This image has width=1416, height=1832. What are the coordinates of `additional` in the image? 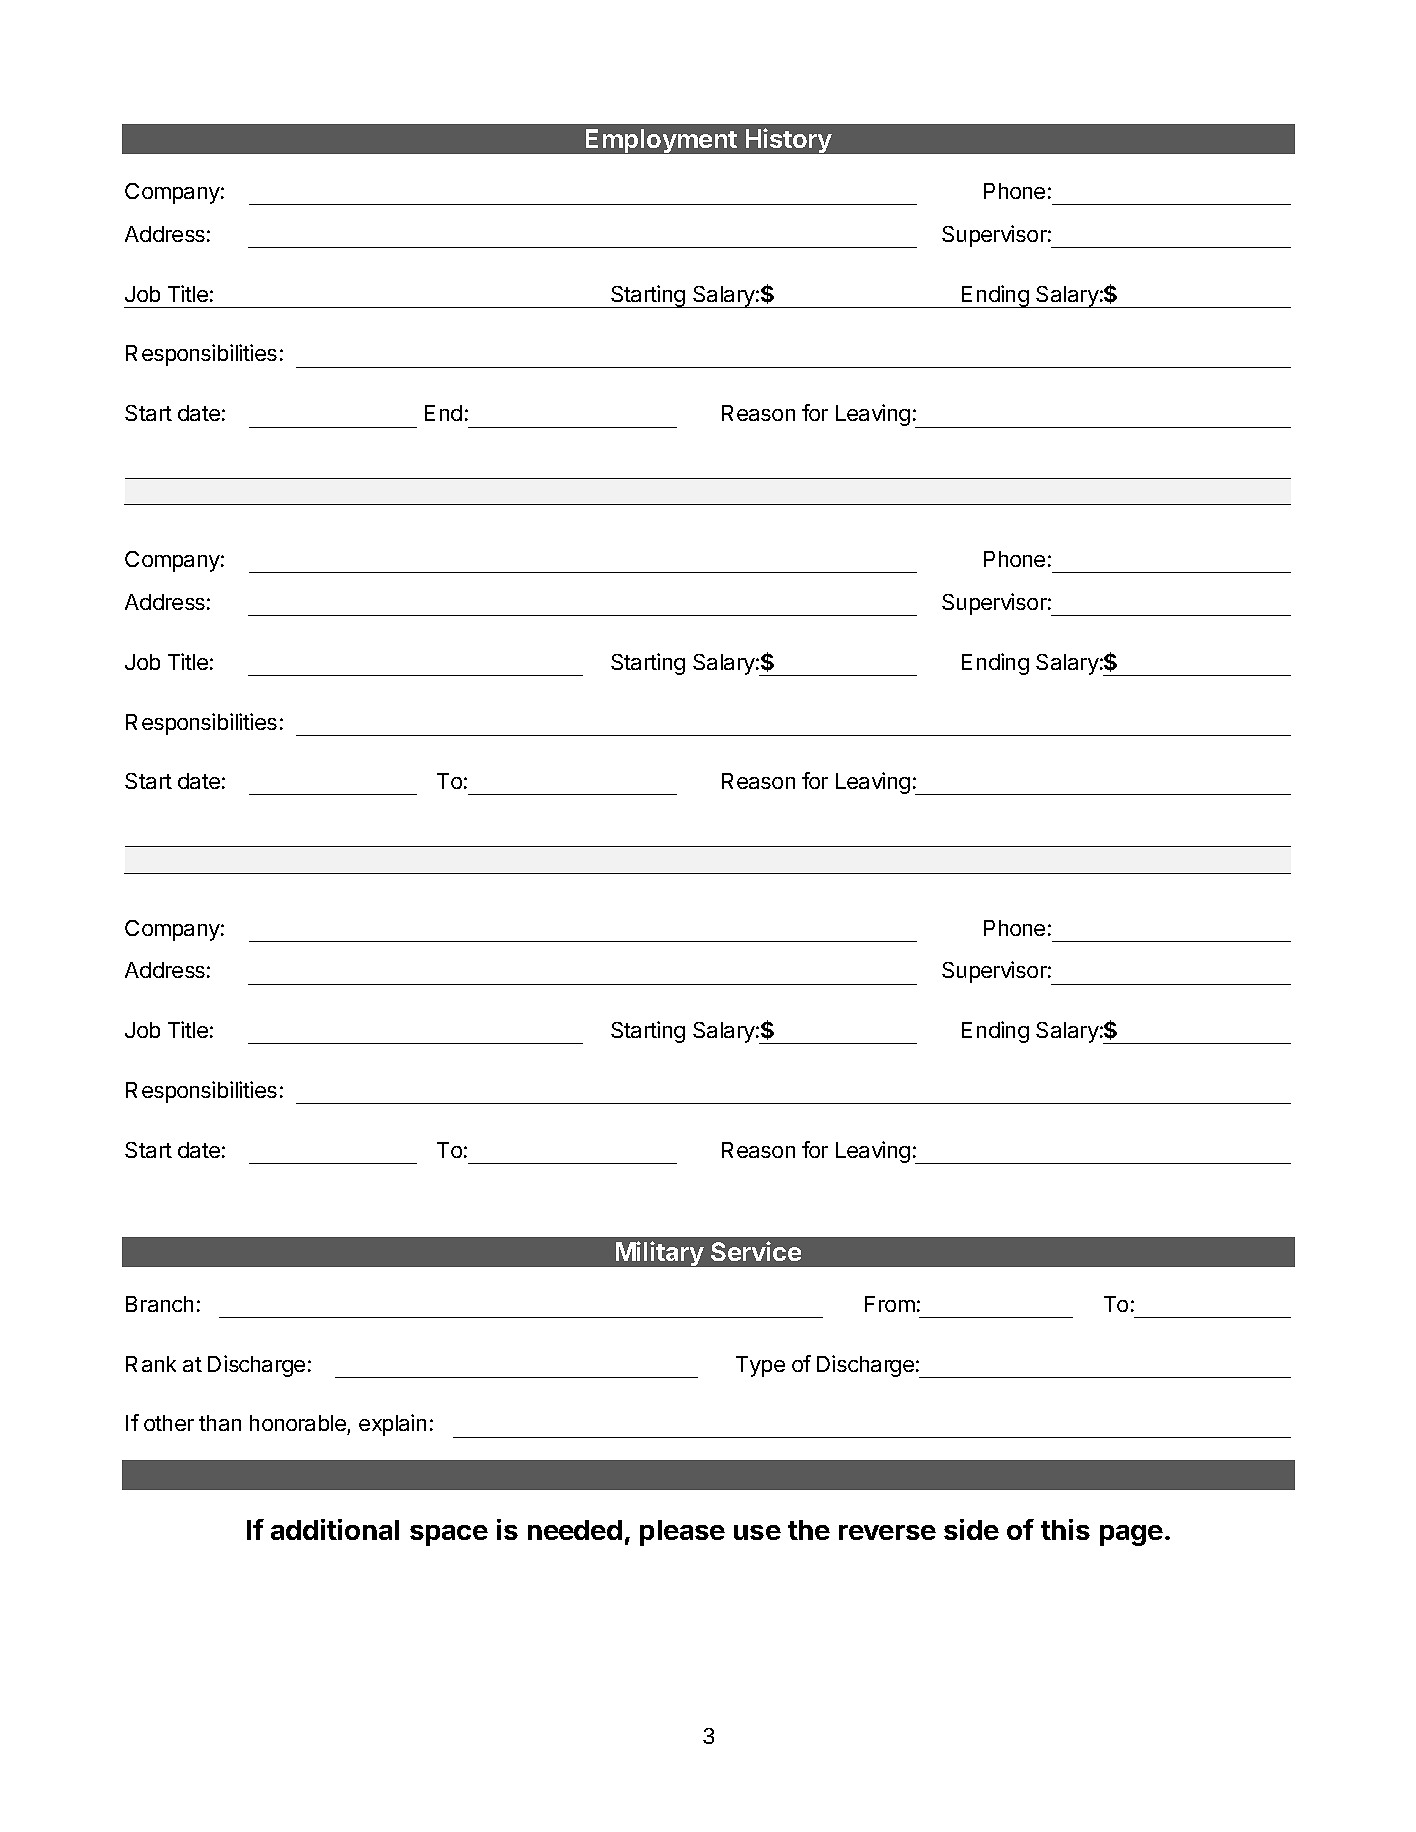 It's located at (335, 1529).
